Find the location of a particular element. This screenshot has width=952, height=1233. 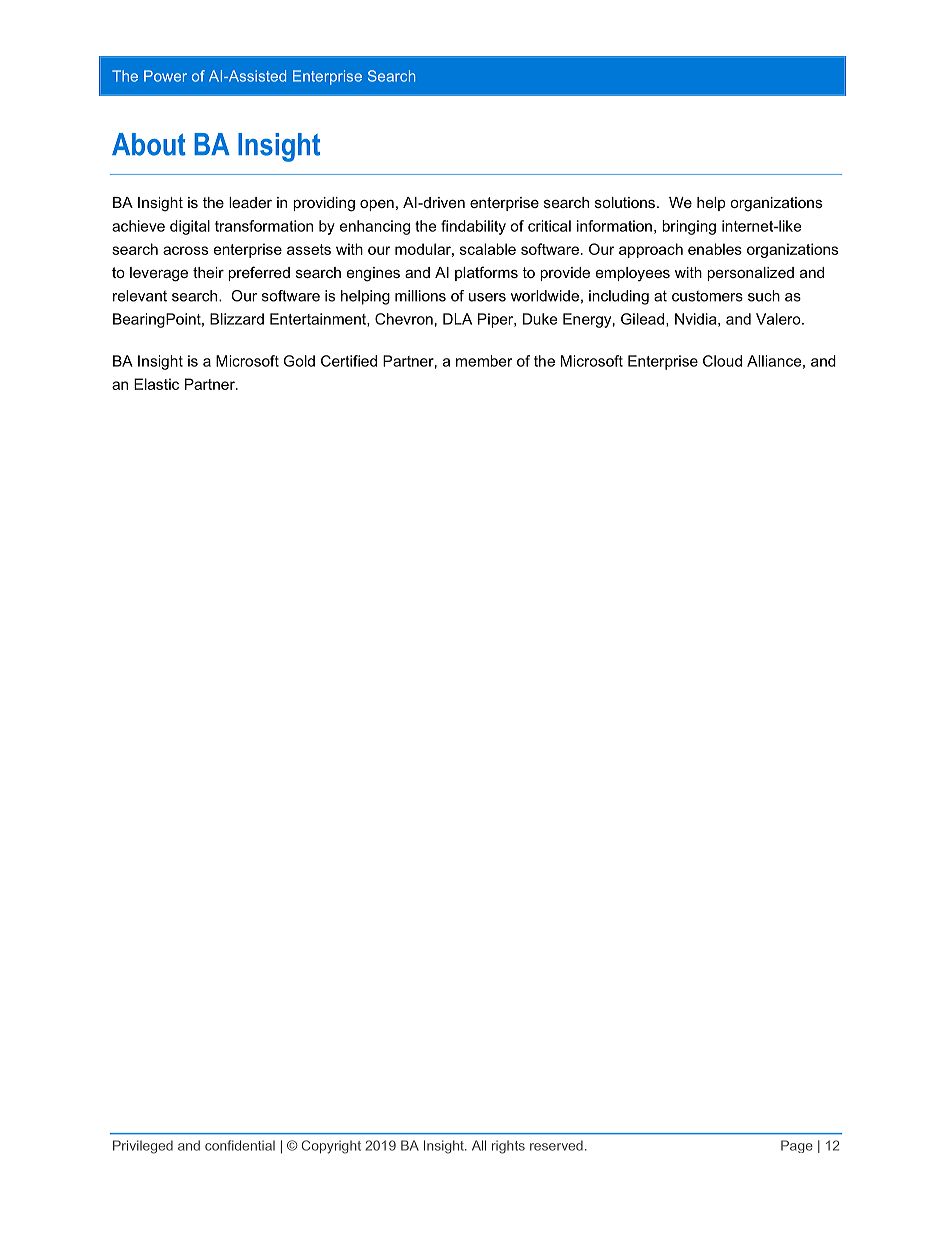

Cloud is located at coordinates (722, 361).
